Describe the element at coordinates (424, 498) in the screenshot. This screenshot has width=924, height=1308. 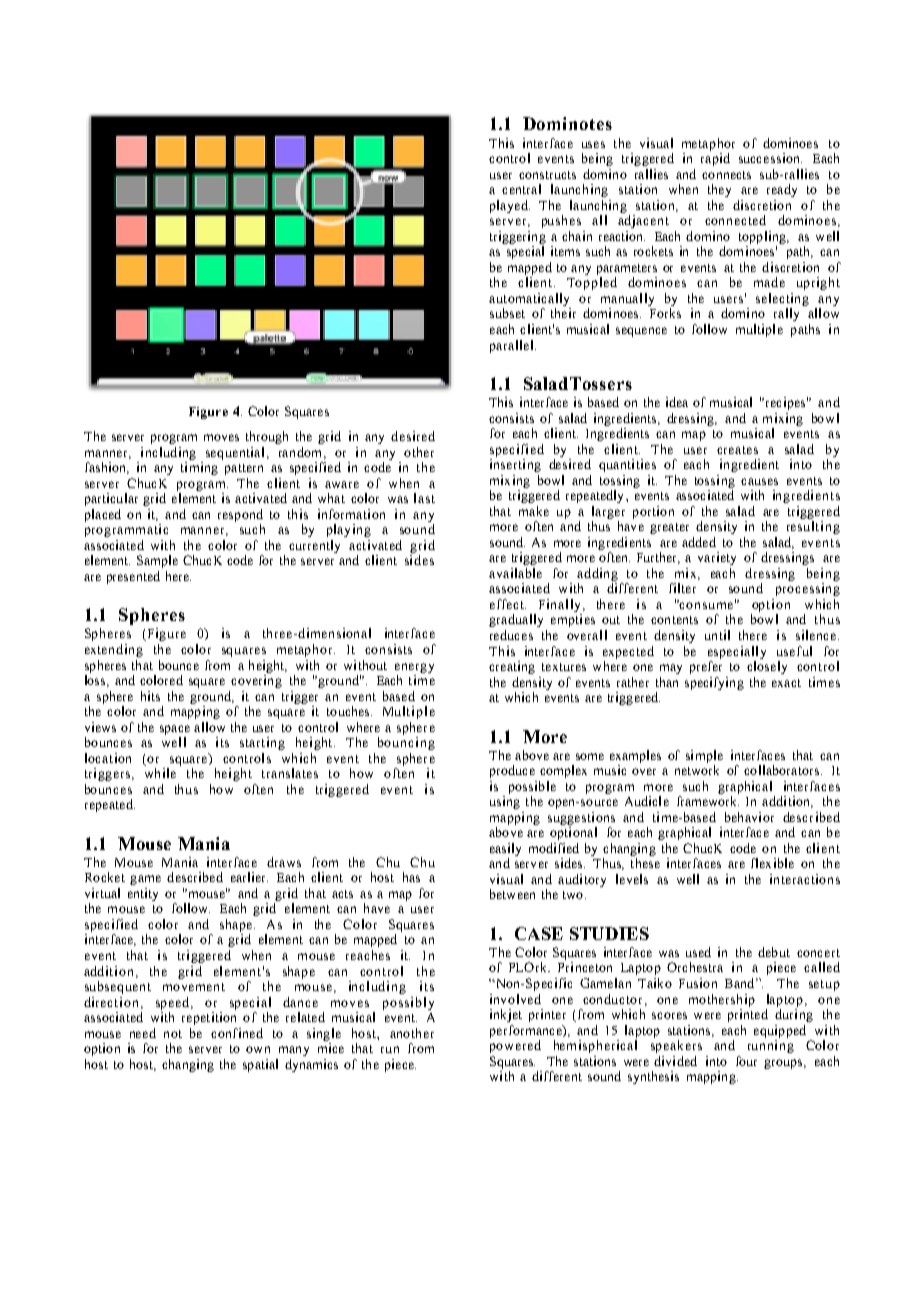
I see `last` at that location.
